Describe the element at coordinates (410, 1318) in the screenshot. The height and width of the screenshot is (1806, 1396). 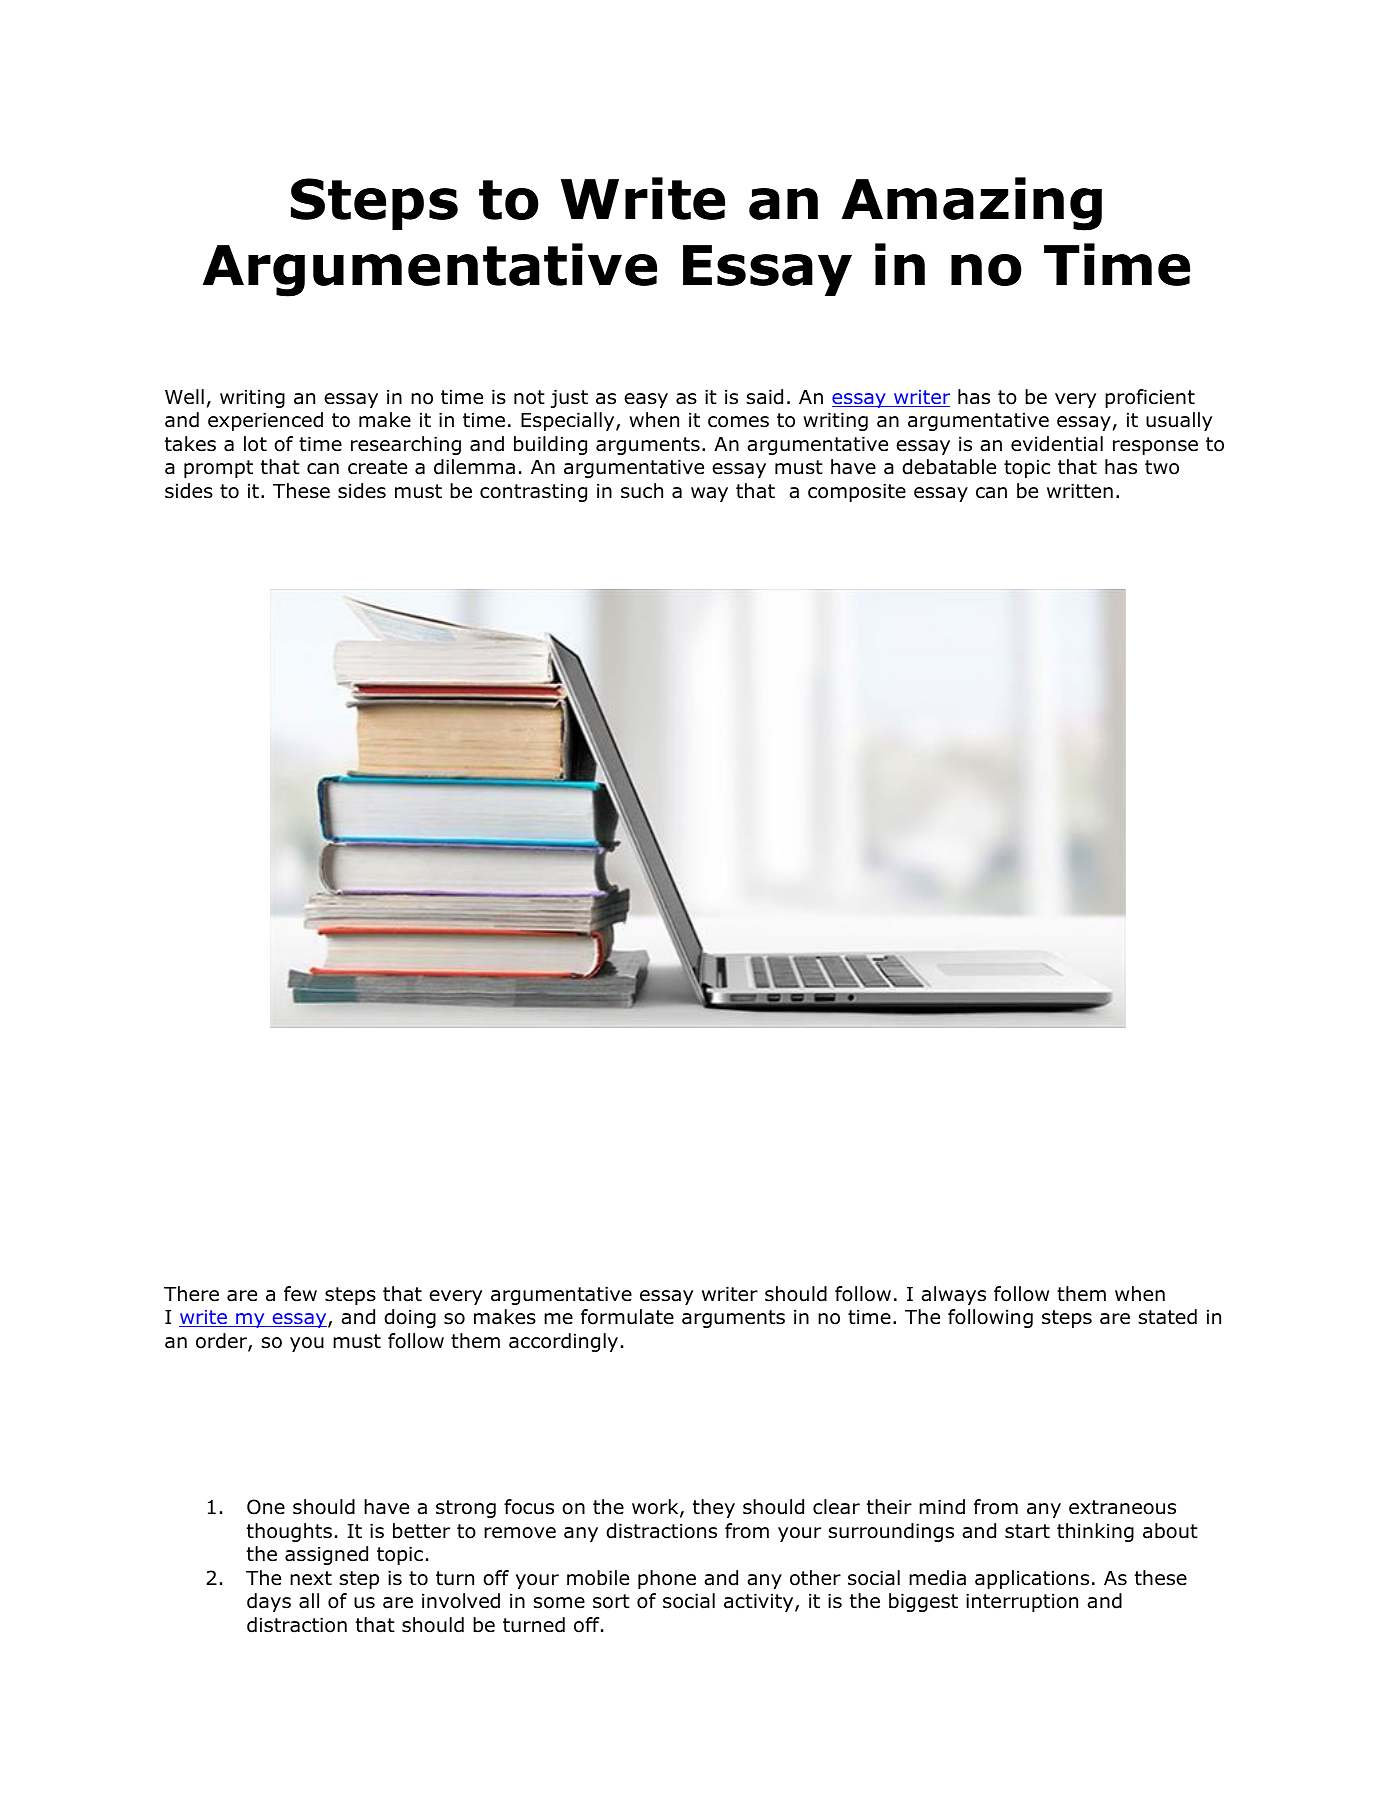
I see `doing` at that location.
